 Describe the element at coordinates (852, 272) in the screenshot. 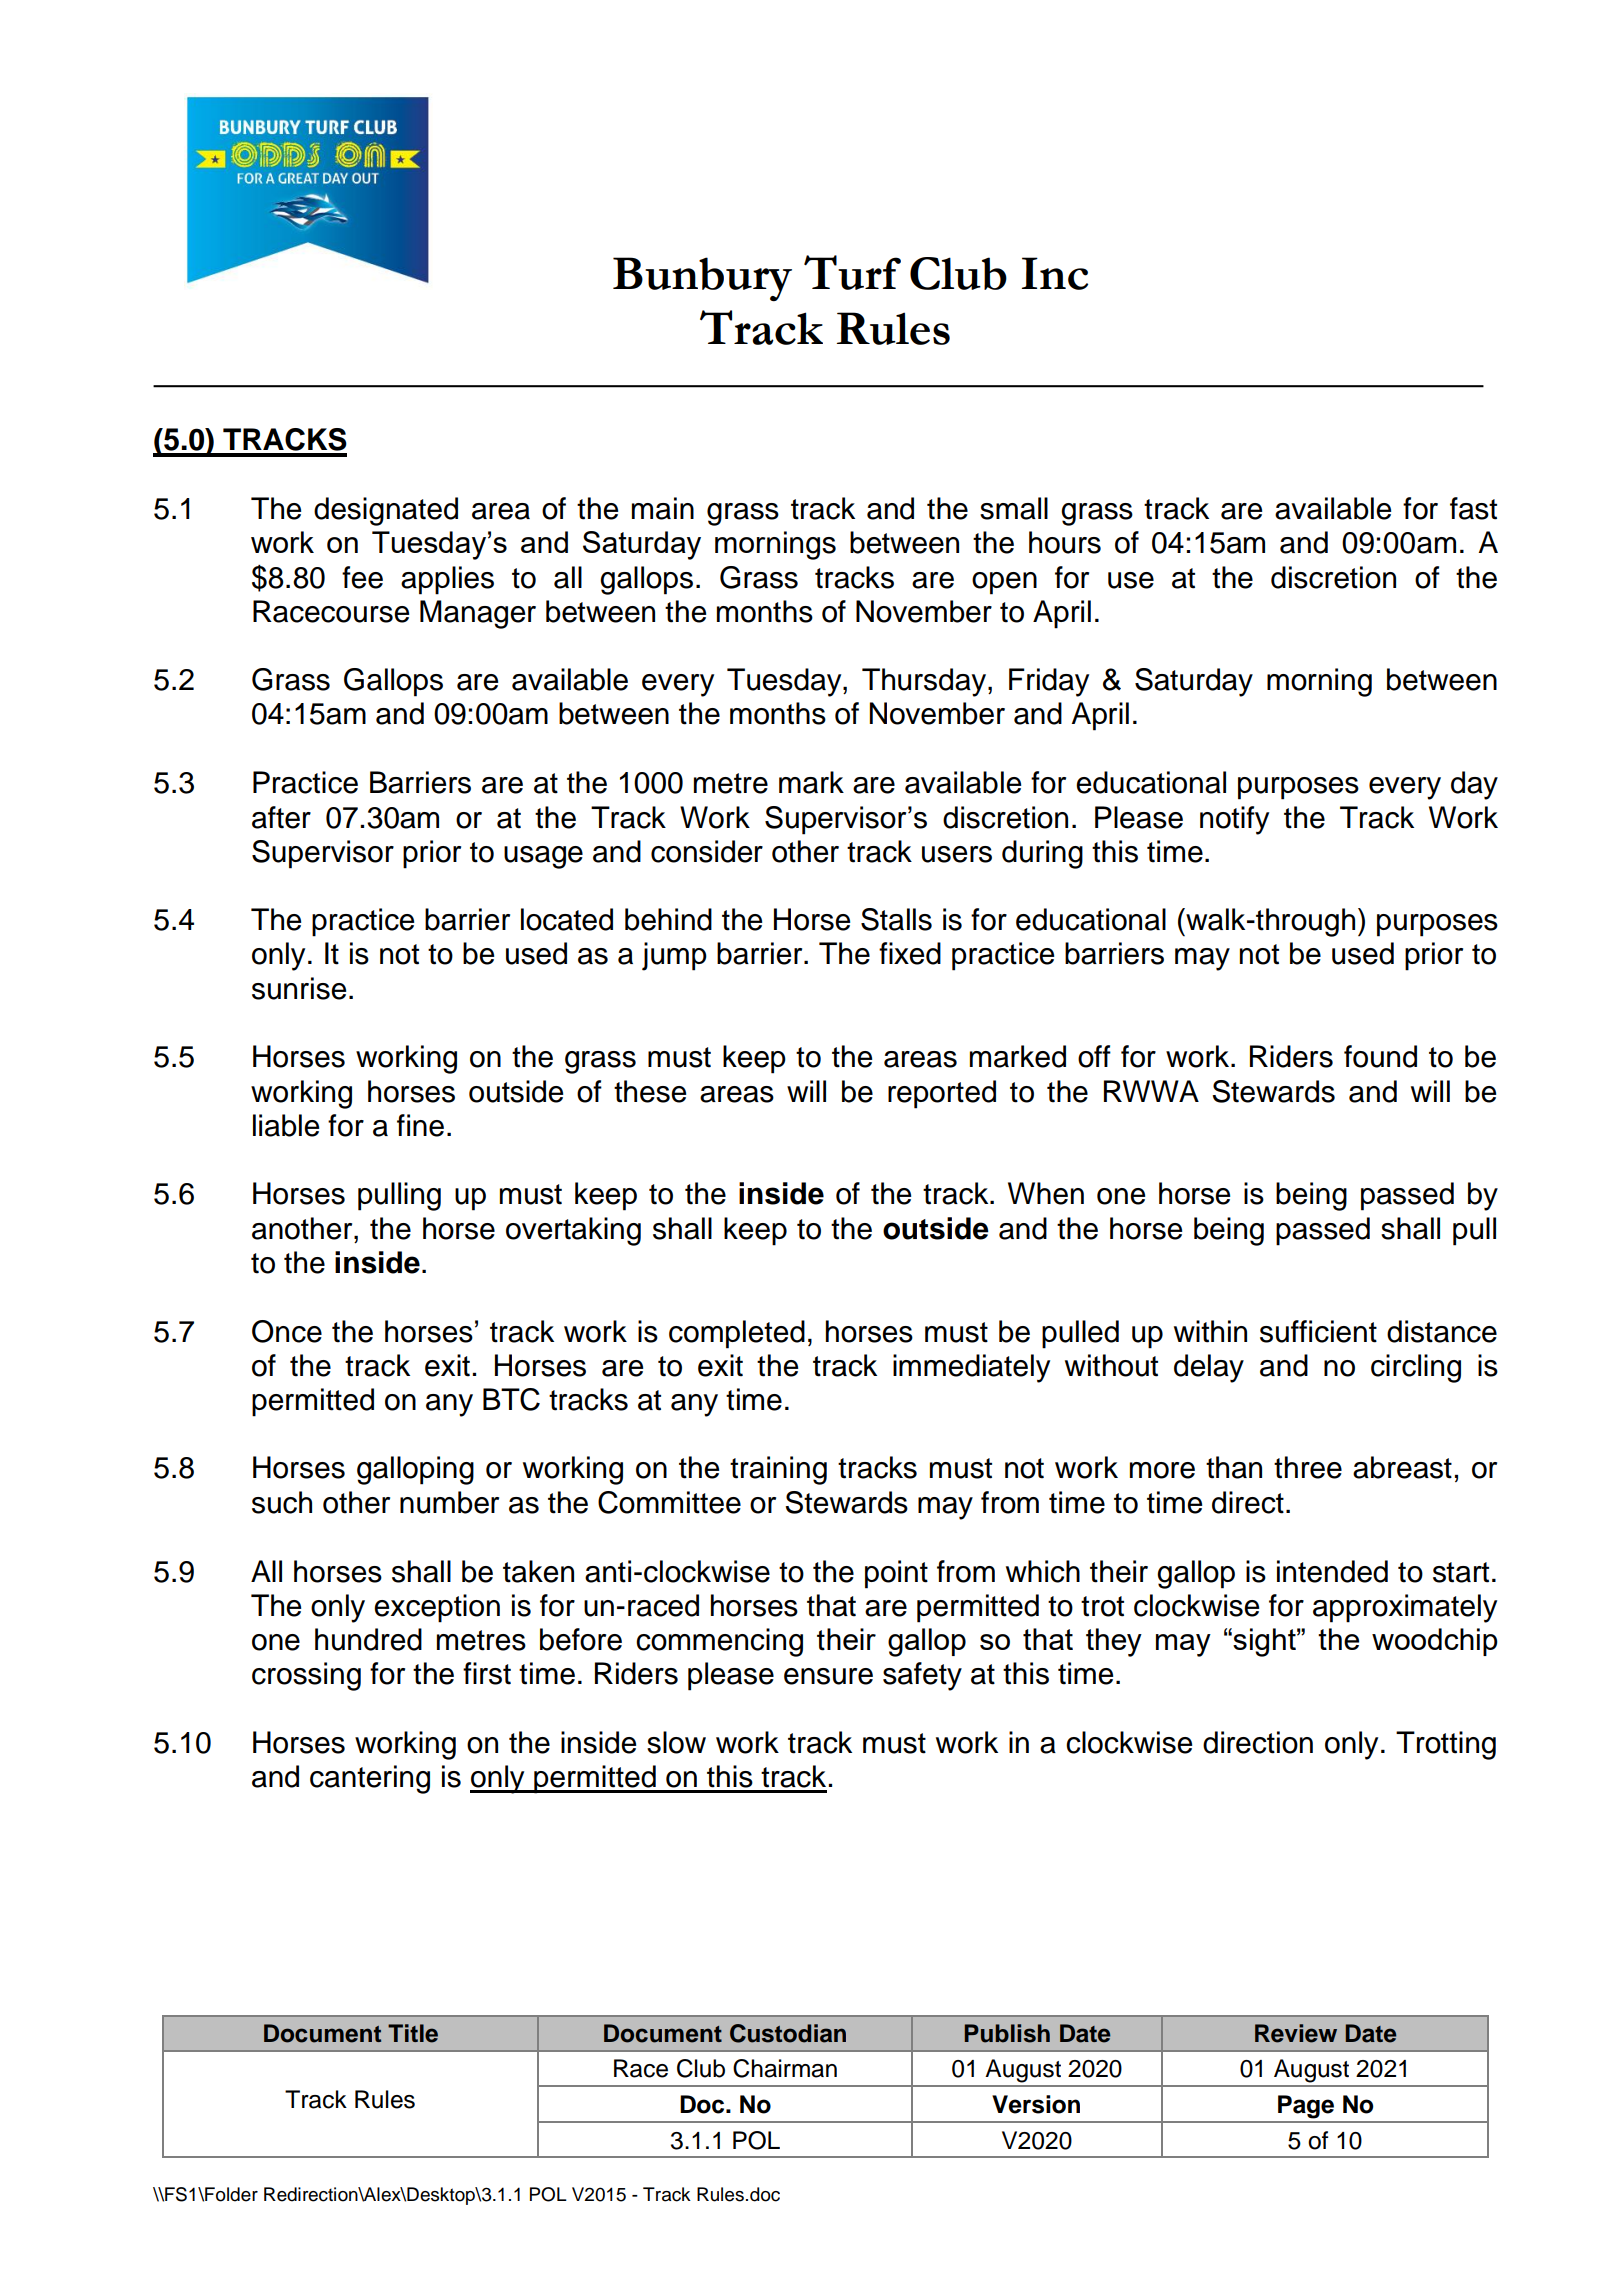

I see `Turf` at that location.
